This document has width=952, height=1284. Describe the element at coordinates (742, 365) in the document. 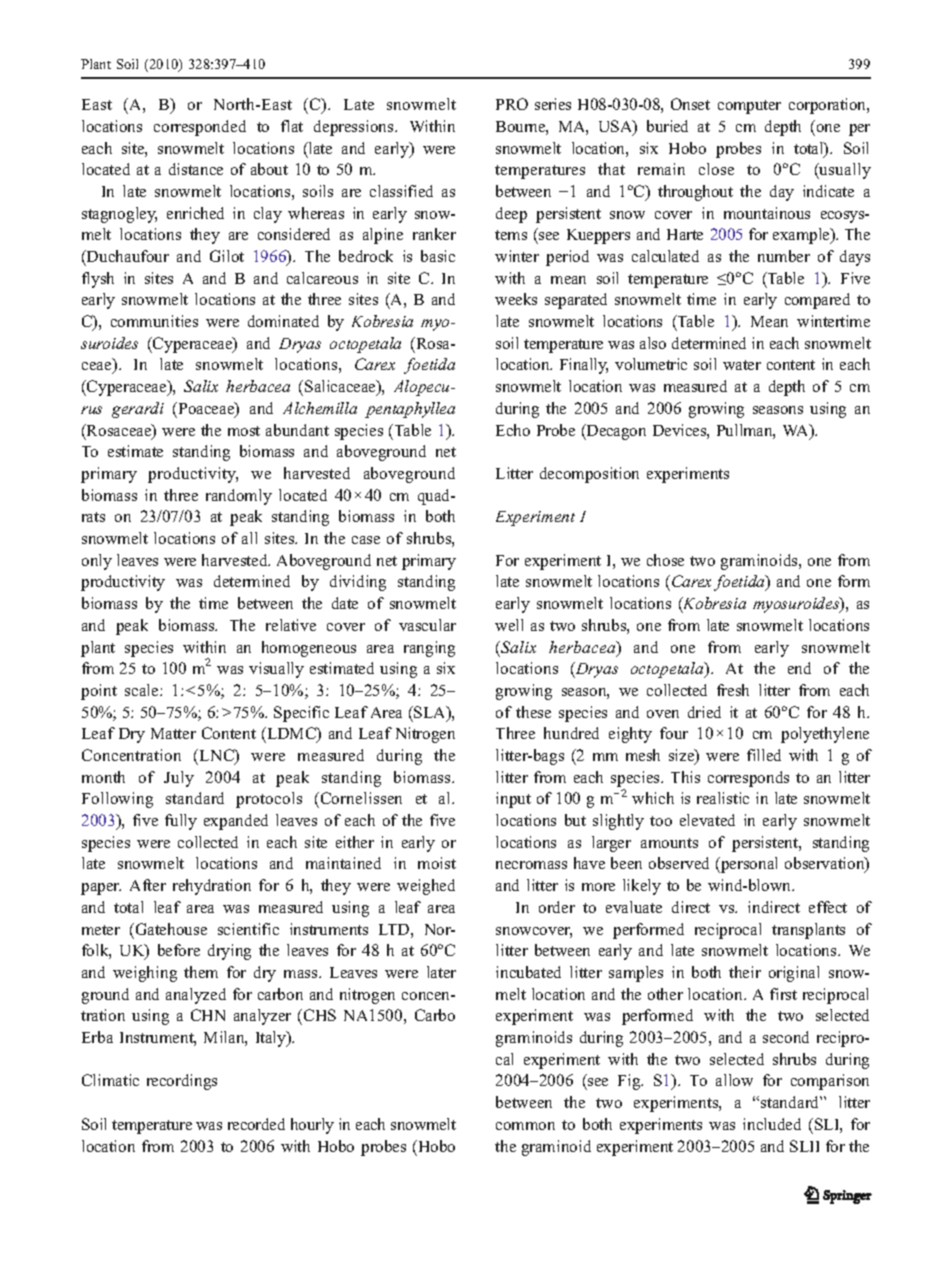

I see `water` at that location.
